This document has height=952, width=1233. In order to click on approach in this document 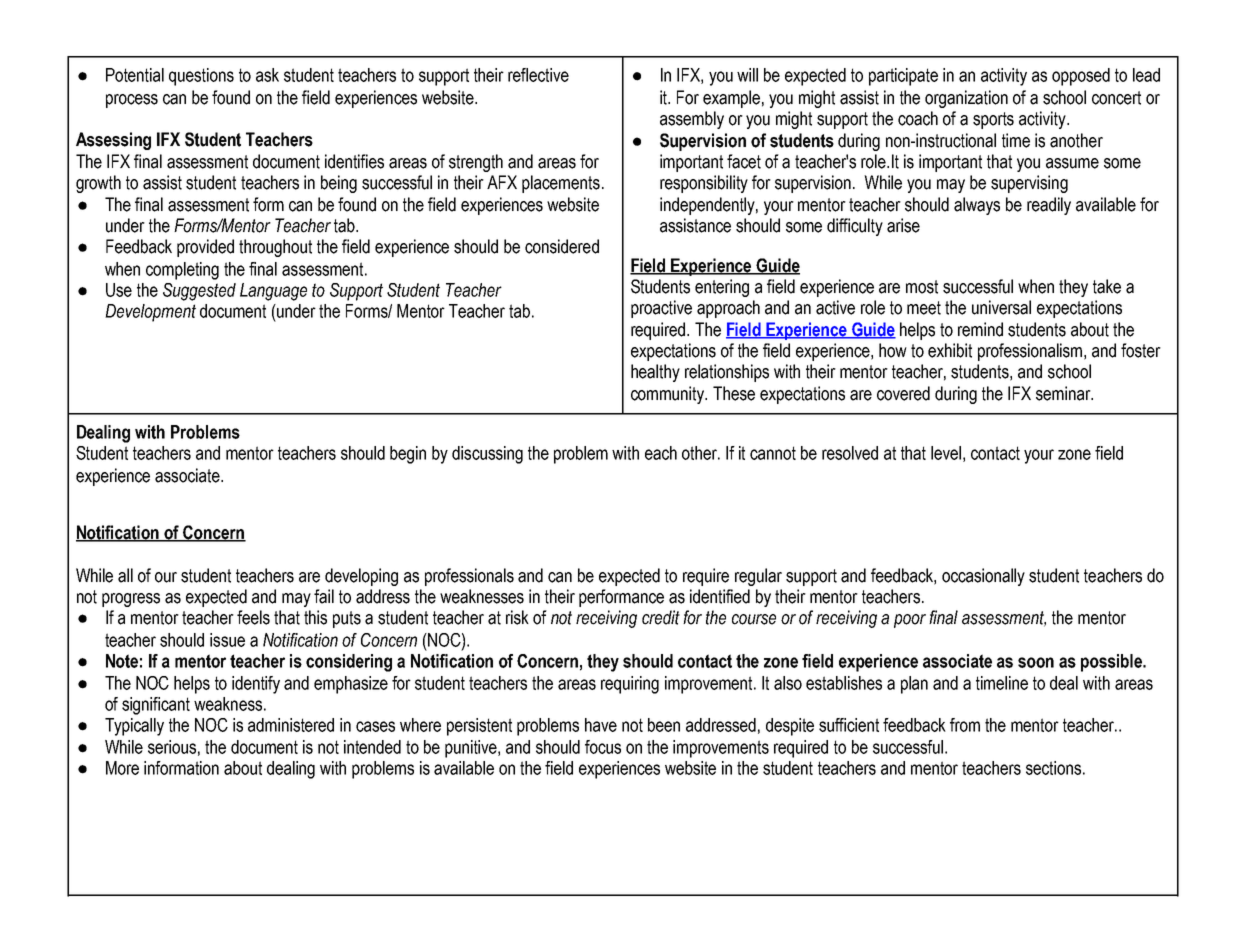, I will do `click(728, 309)`.
